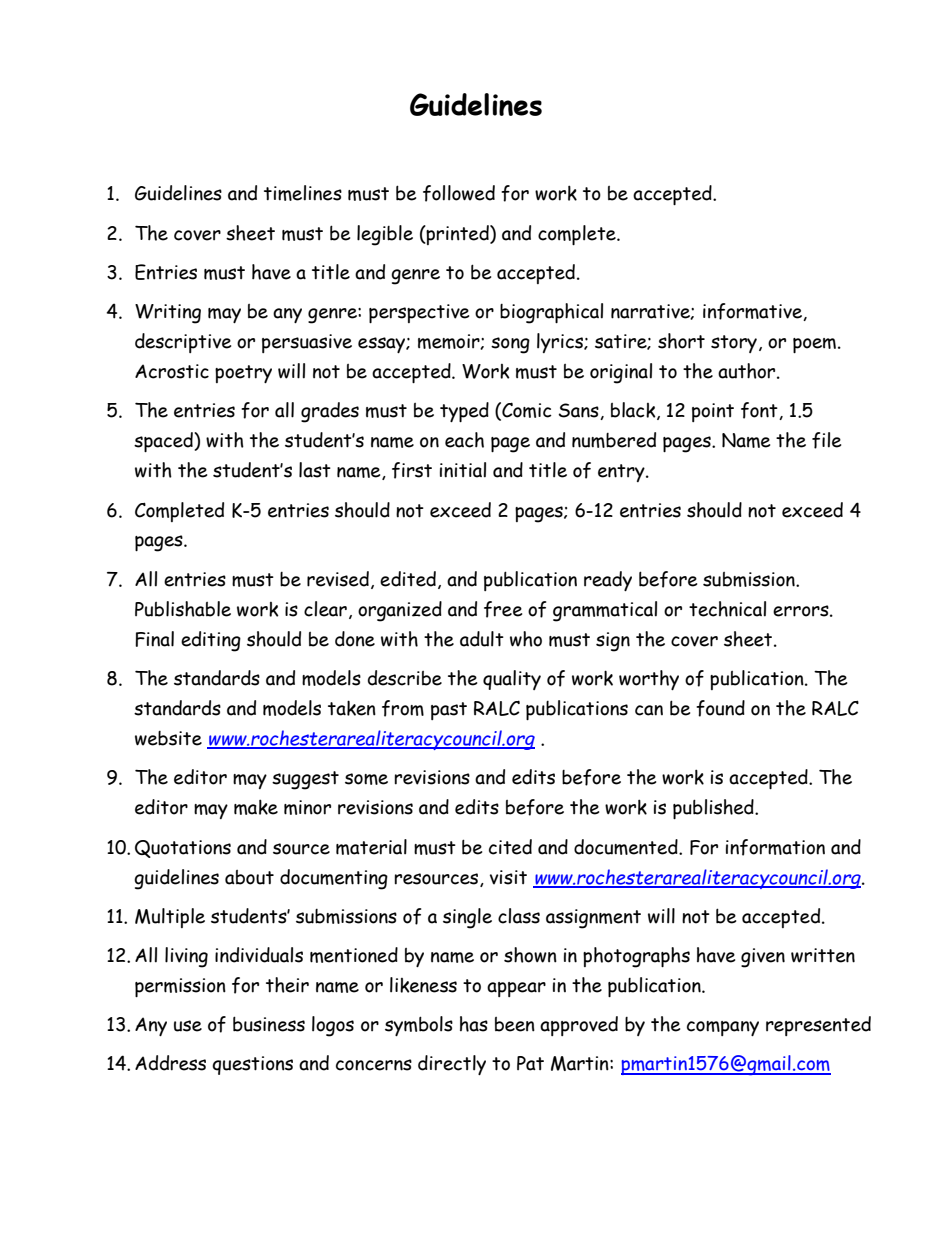  Describe the element at coordinates (723, 1028) in the screenshot. I see `company` at that location.
